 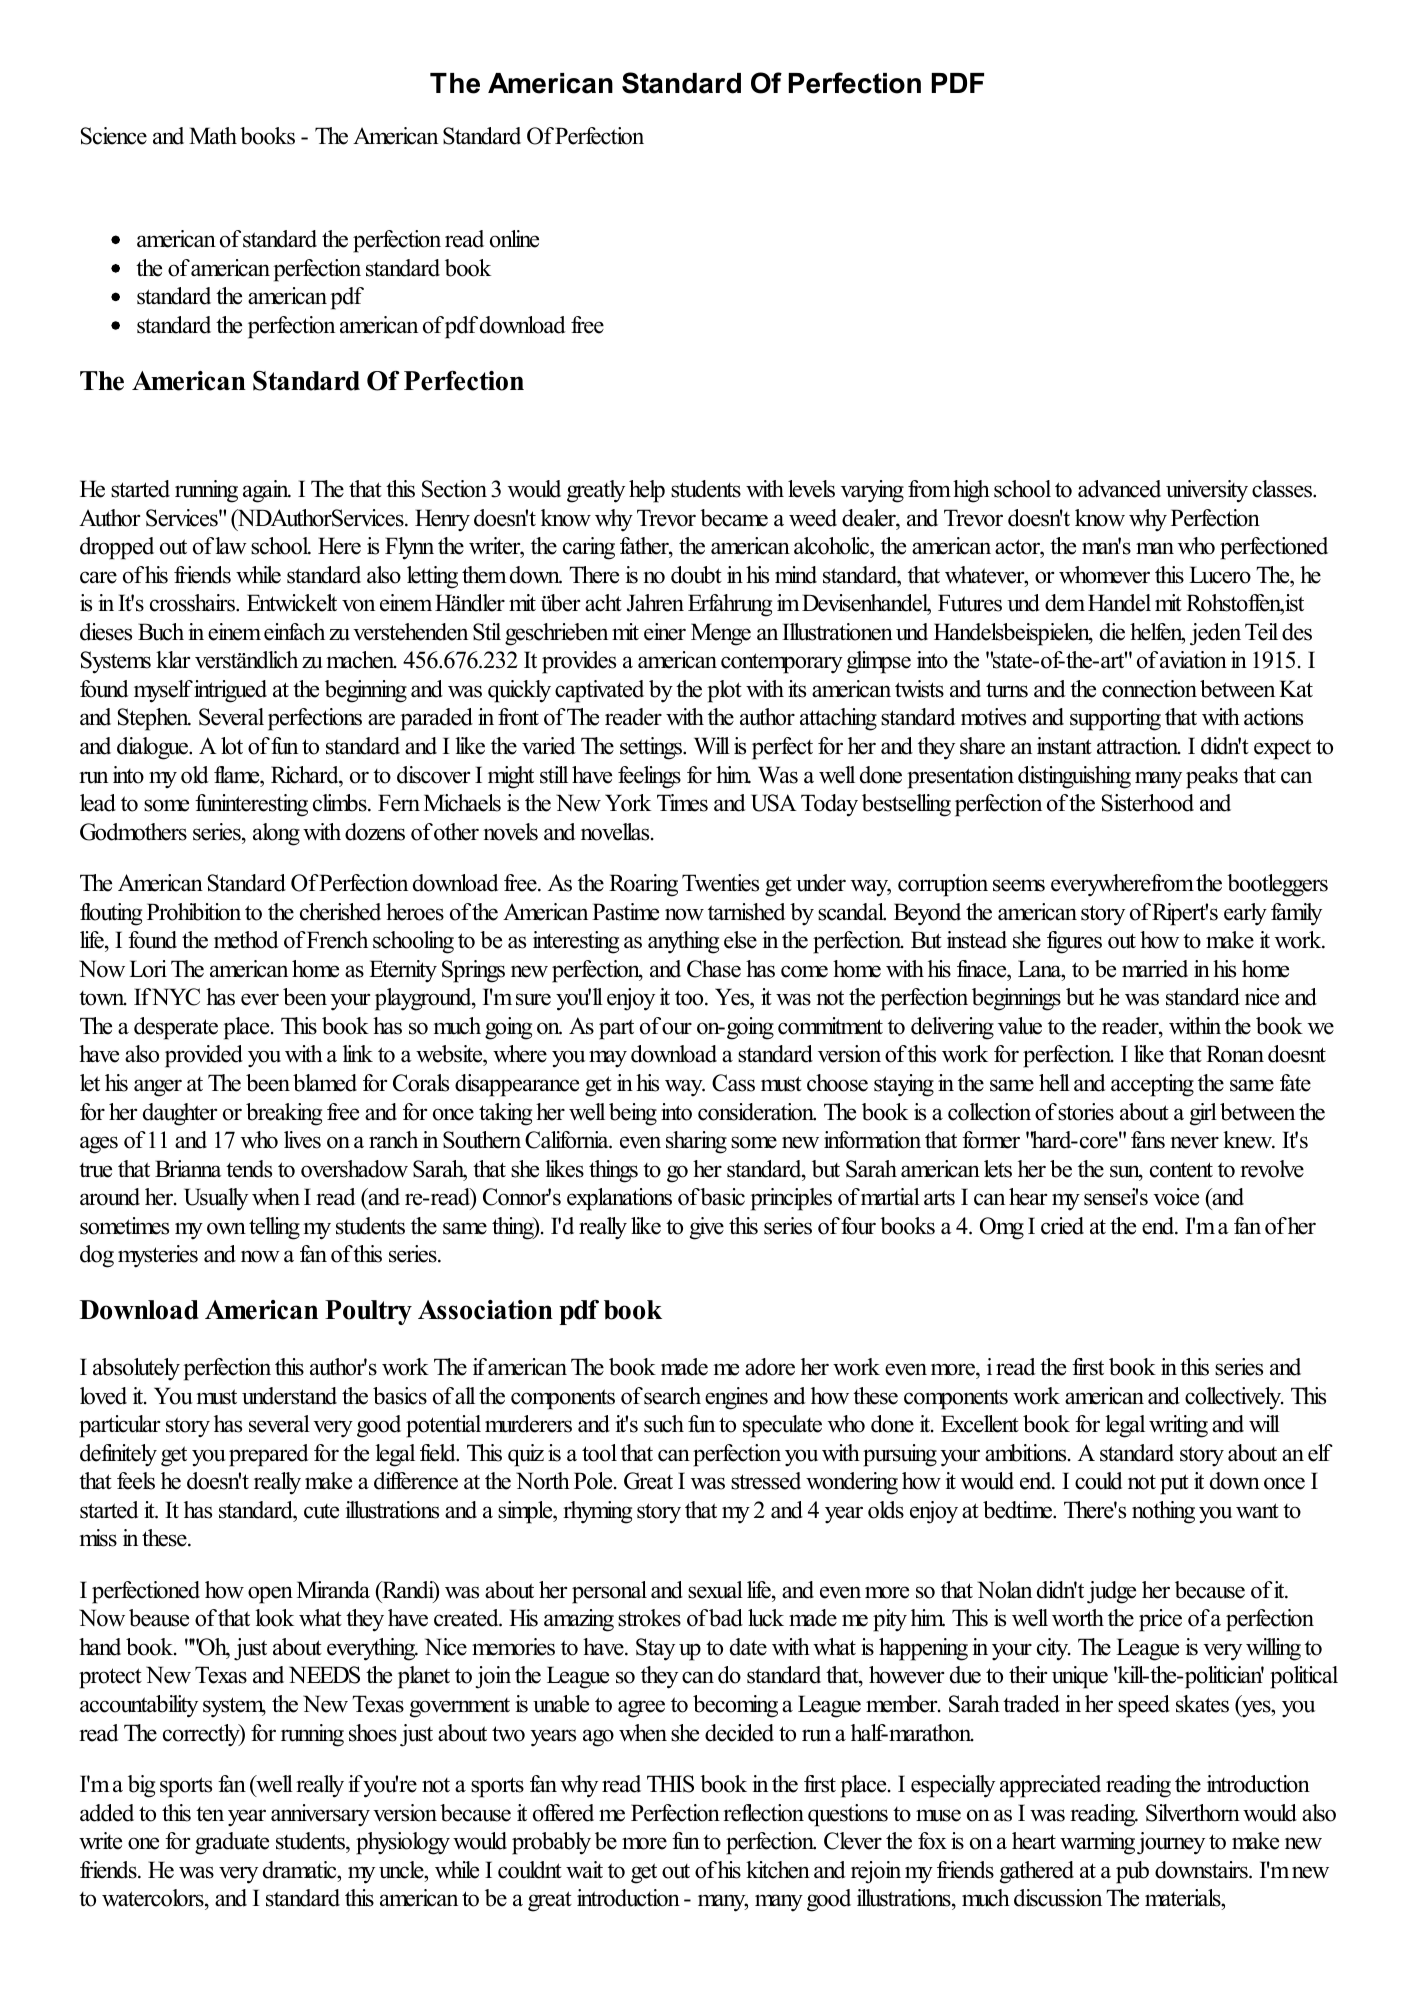 I want to click on desperate, so click(x=176, y=1028).
